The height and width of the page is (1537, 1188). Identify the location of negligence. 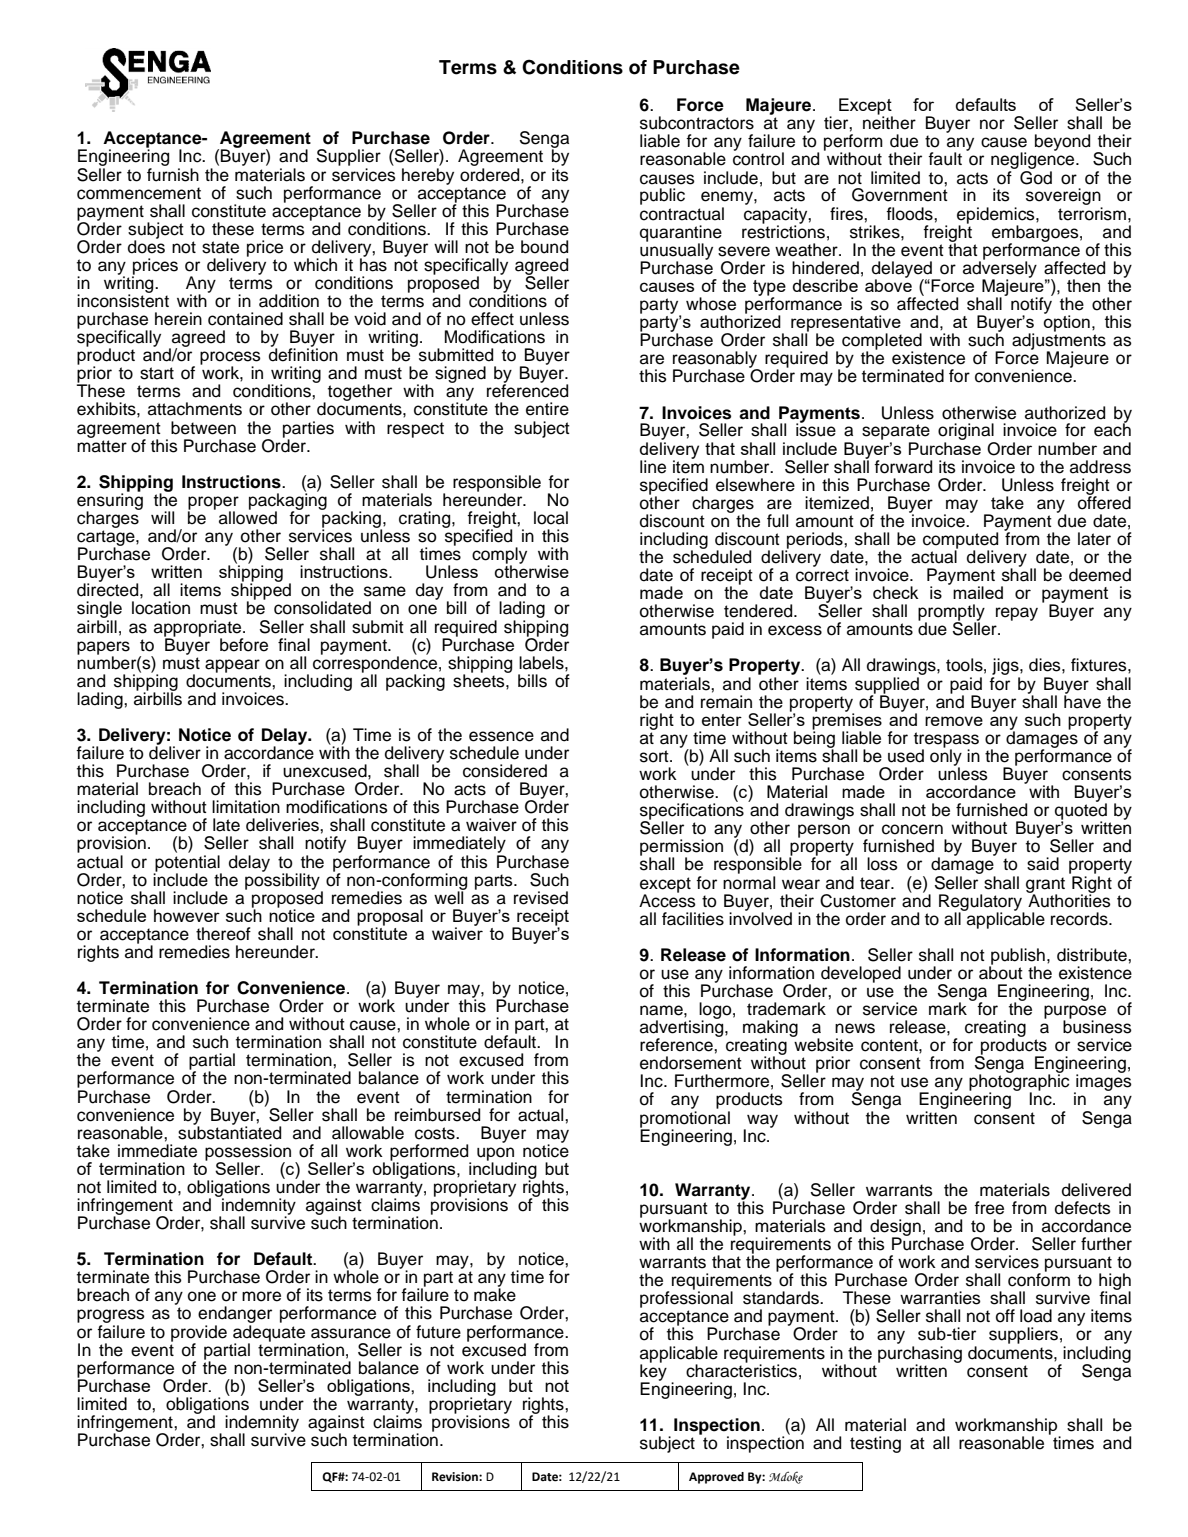
(1034, 161).
